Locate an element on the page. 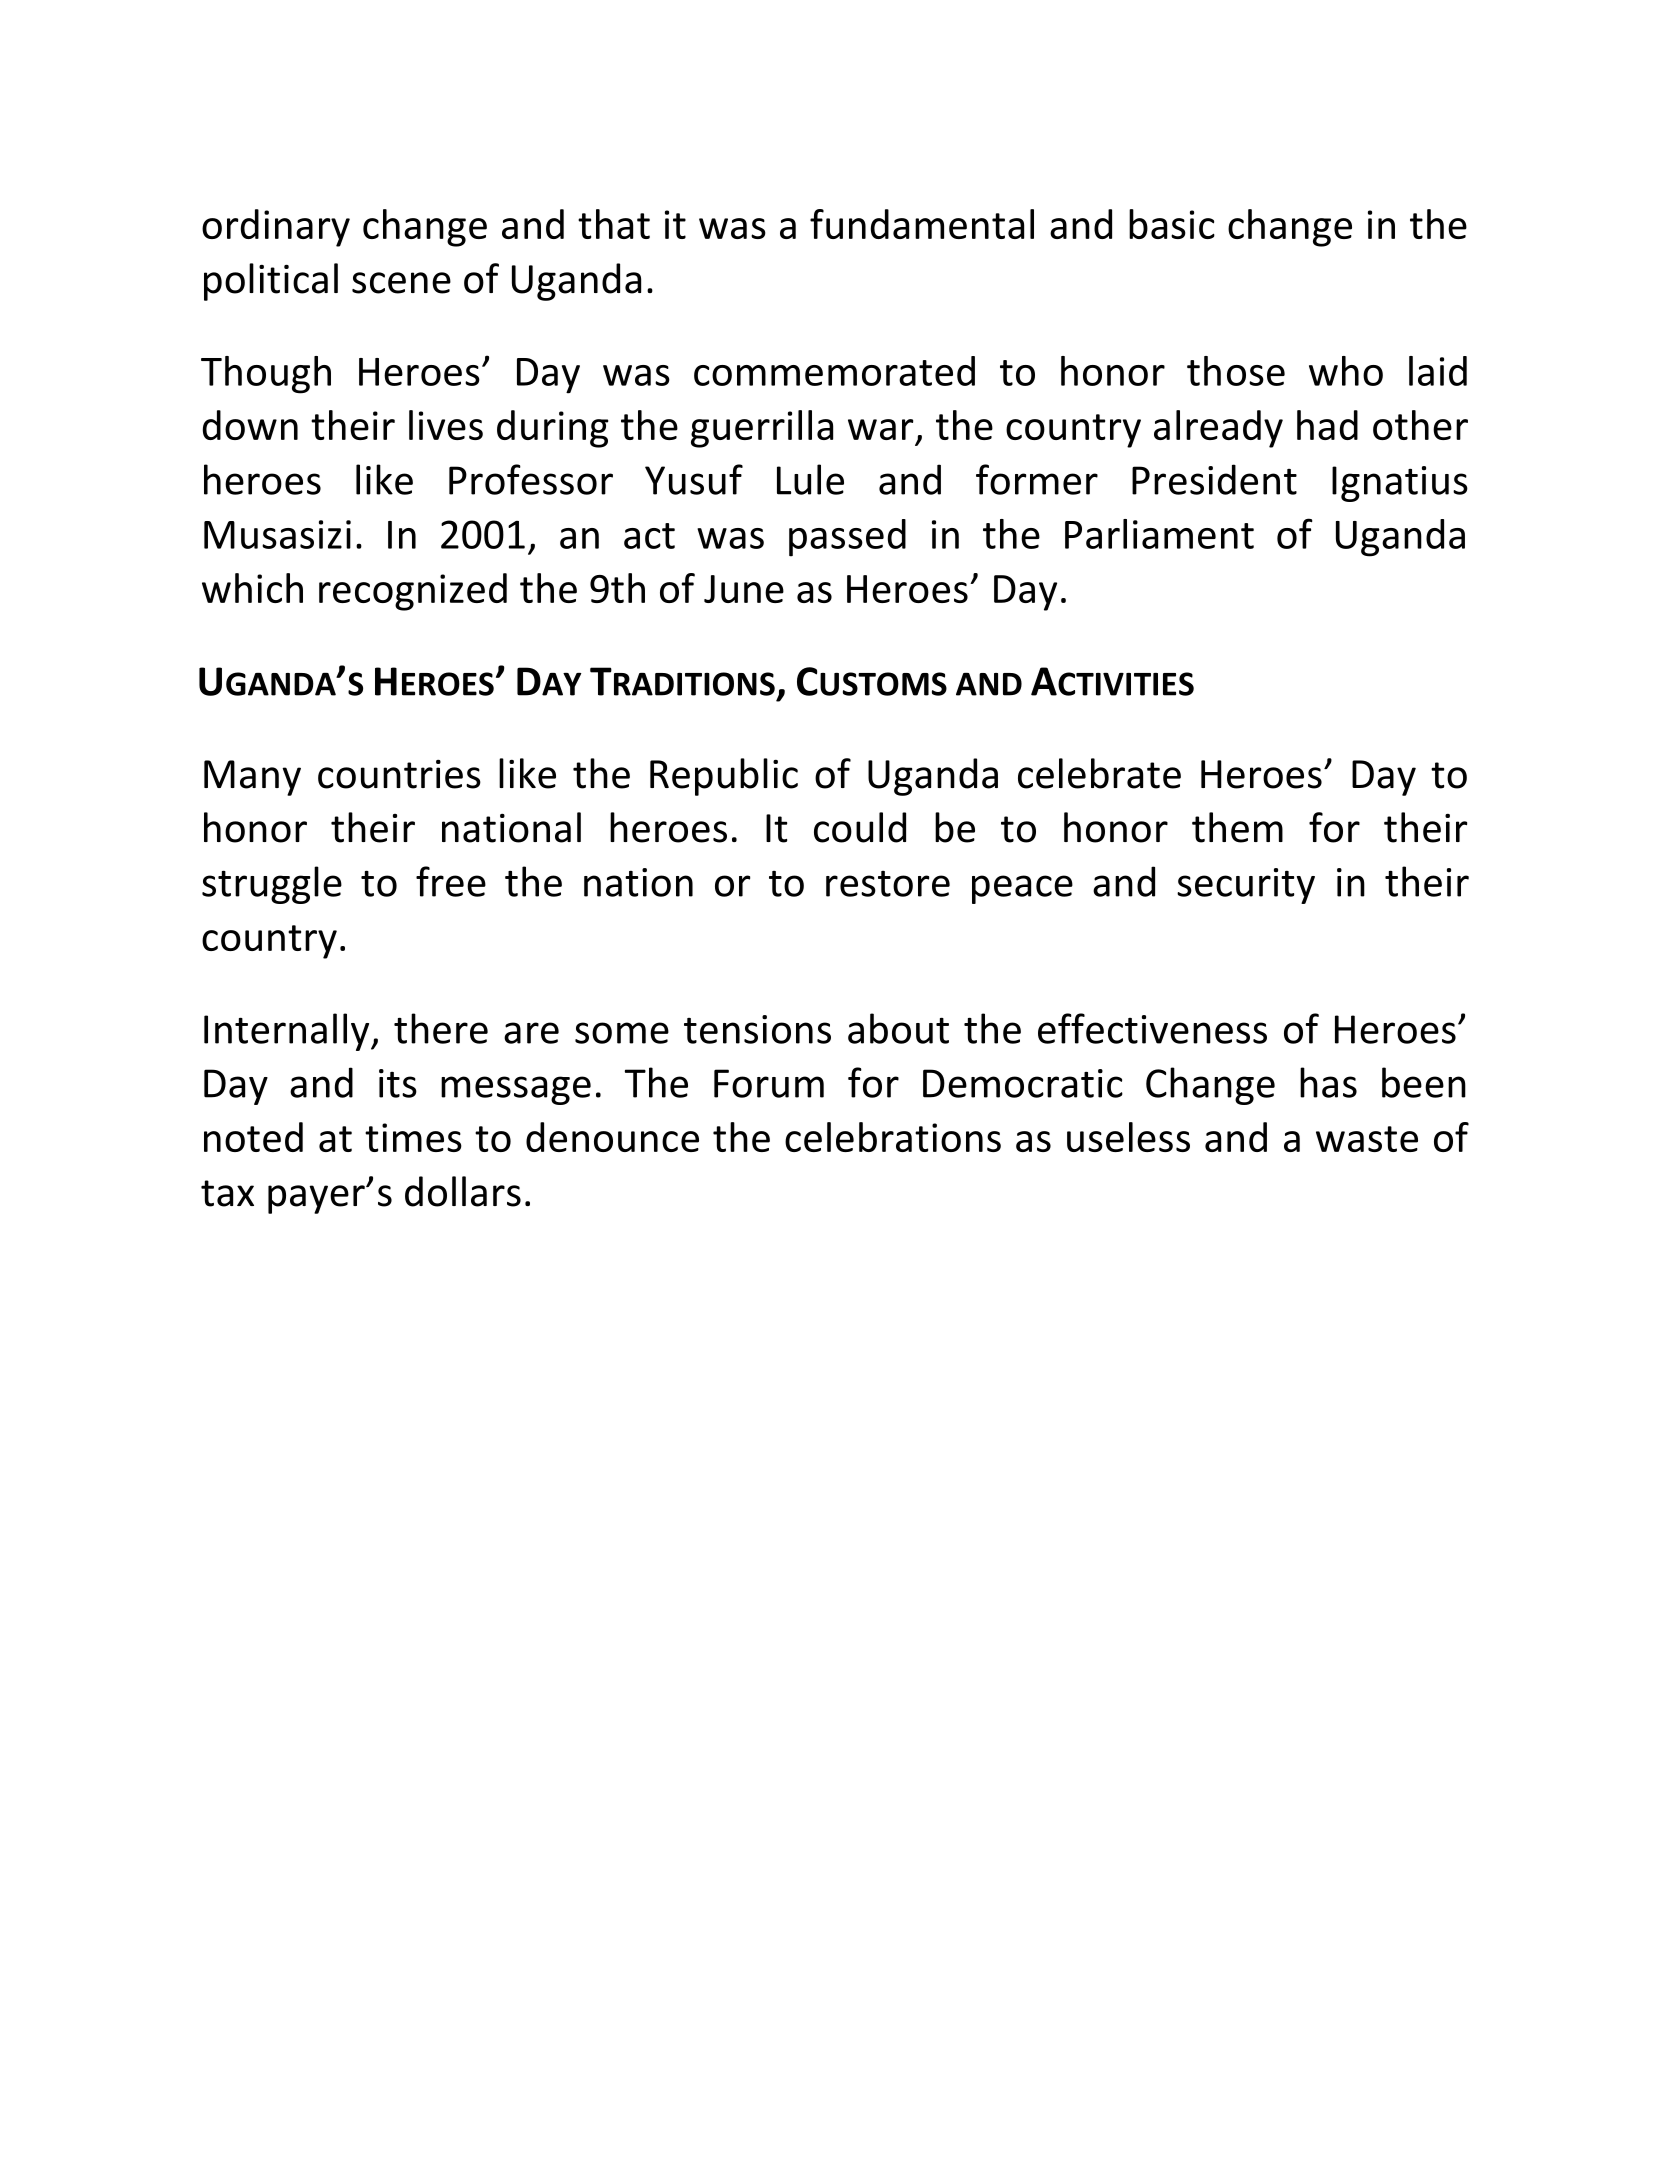 This document has height=2161, width=1670. waste is located at coordinates (1367, 1139).
